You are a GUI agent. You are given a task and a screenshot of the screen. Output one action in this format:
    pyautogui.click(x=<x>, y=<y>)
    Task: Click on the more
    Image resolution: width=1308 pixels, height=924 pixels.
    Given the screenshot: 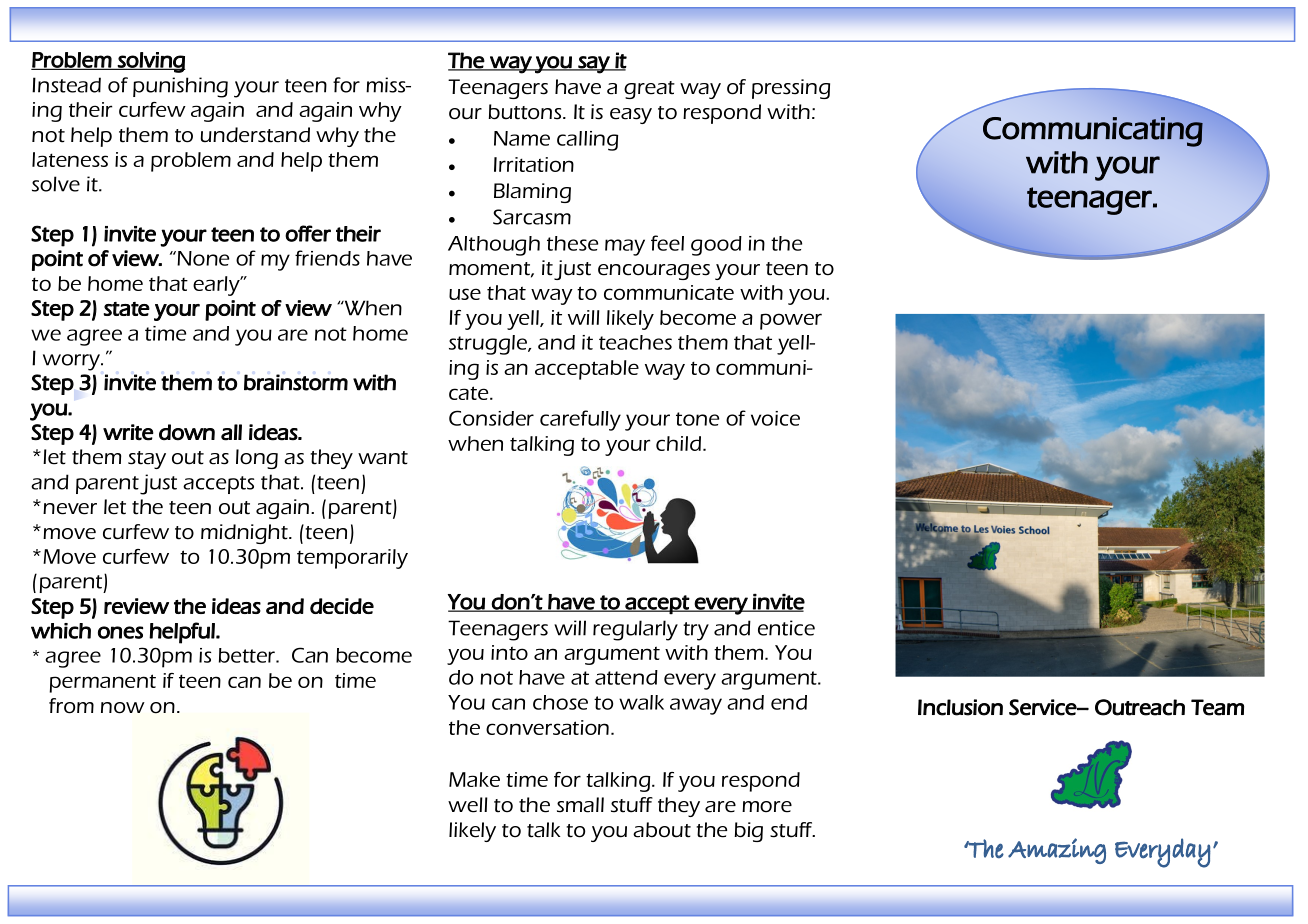 What is the action you would take?
    pyautogui.click(x=767, y=807)
